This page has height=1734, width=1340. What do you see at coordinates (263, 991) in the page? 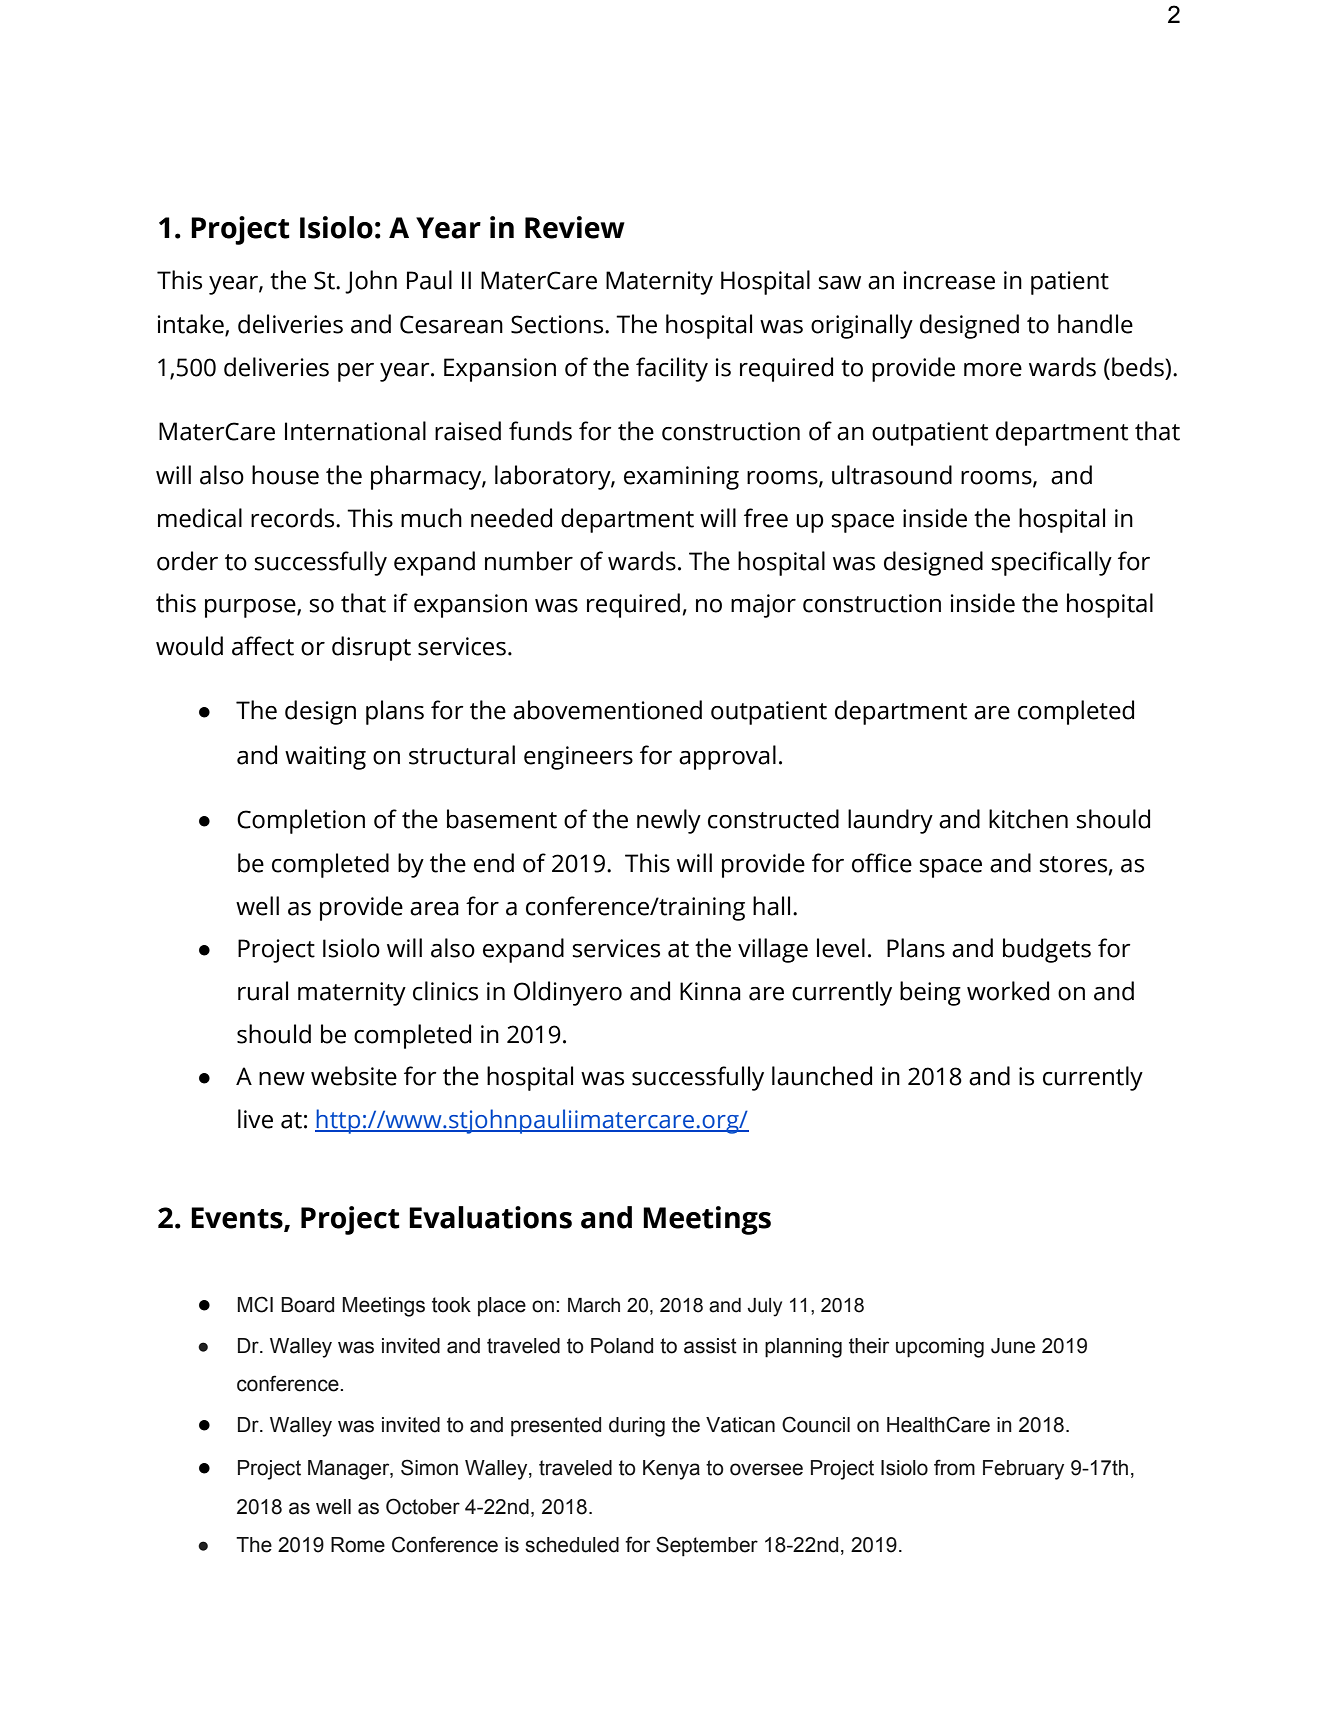
I see `rural` at bounding box center [263, 991].
